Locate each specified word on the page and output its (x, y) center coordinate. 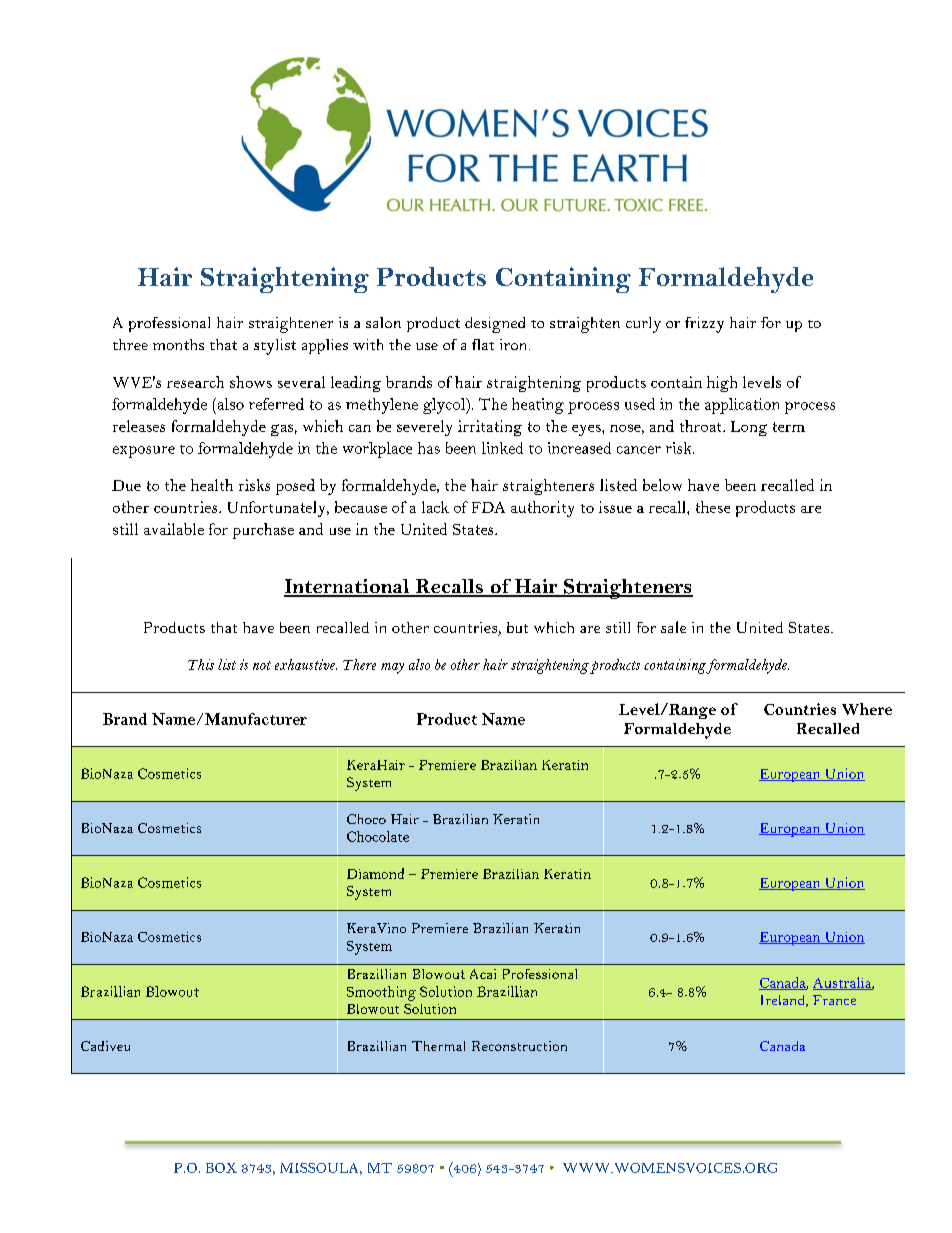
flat (483, 344)
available (174, 529)
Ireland (784, 1001)
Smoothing (381, 993)
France (834, 1000)
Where (867, 709)
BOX (221, 1168)
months (178, 344)
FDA (488, 507)
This (201, 664)
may (392, 668)
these (713, 507)
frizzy (704, 325)
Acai (483, 974)
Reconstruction (519, 1046)
